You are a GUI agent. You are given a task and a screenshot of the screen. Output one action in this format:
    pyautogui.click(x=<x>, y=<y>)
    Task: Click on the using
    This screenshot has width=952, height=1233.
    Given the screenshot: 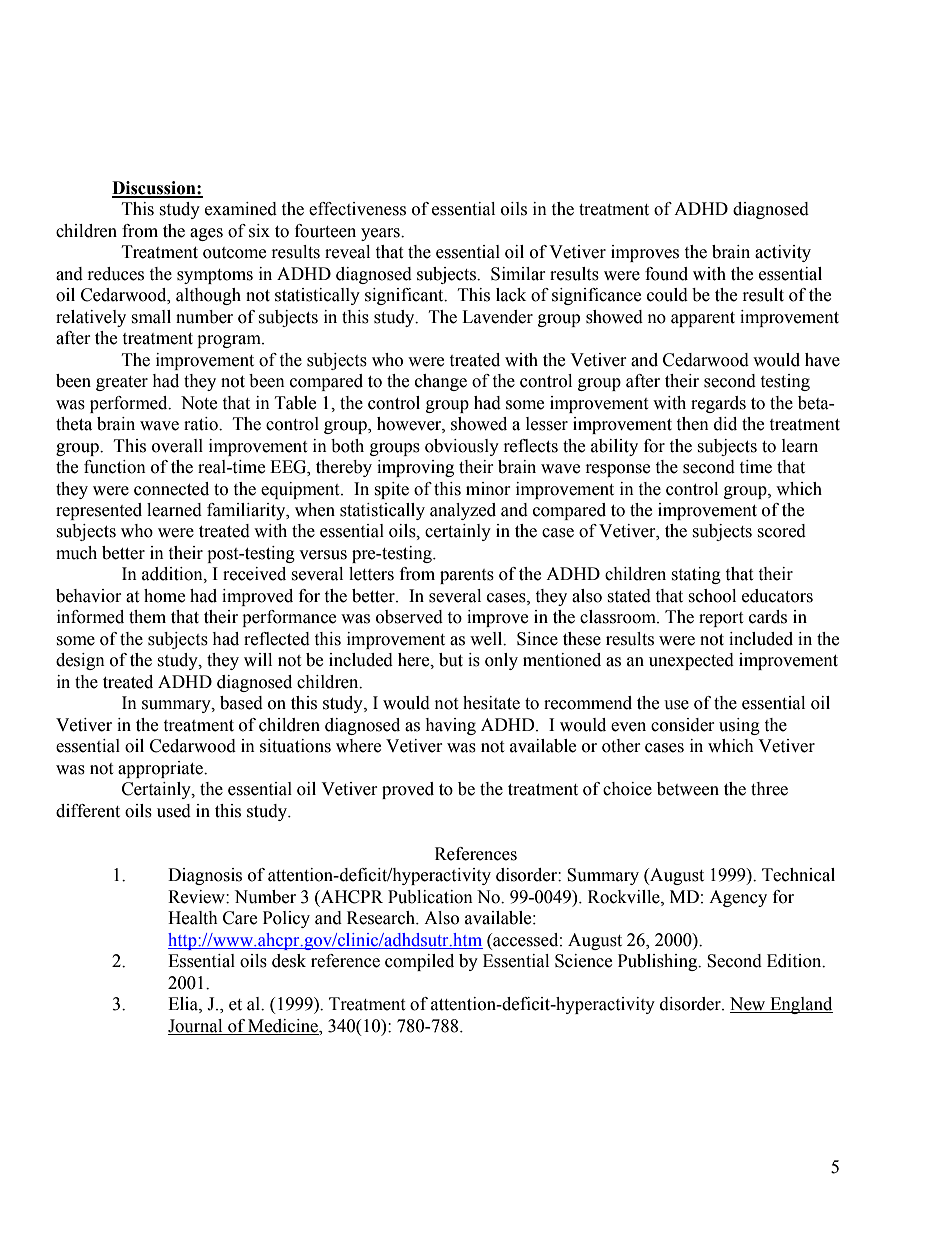 What is the action you would take?
    pyautogui.click(x=739, y=726)
